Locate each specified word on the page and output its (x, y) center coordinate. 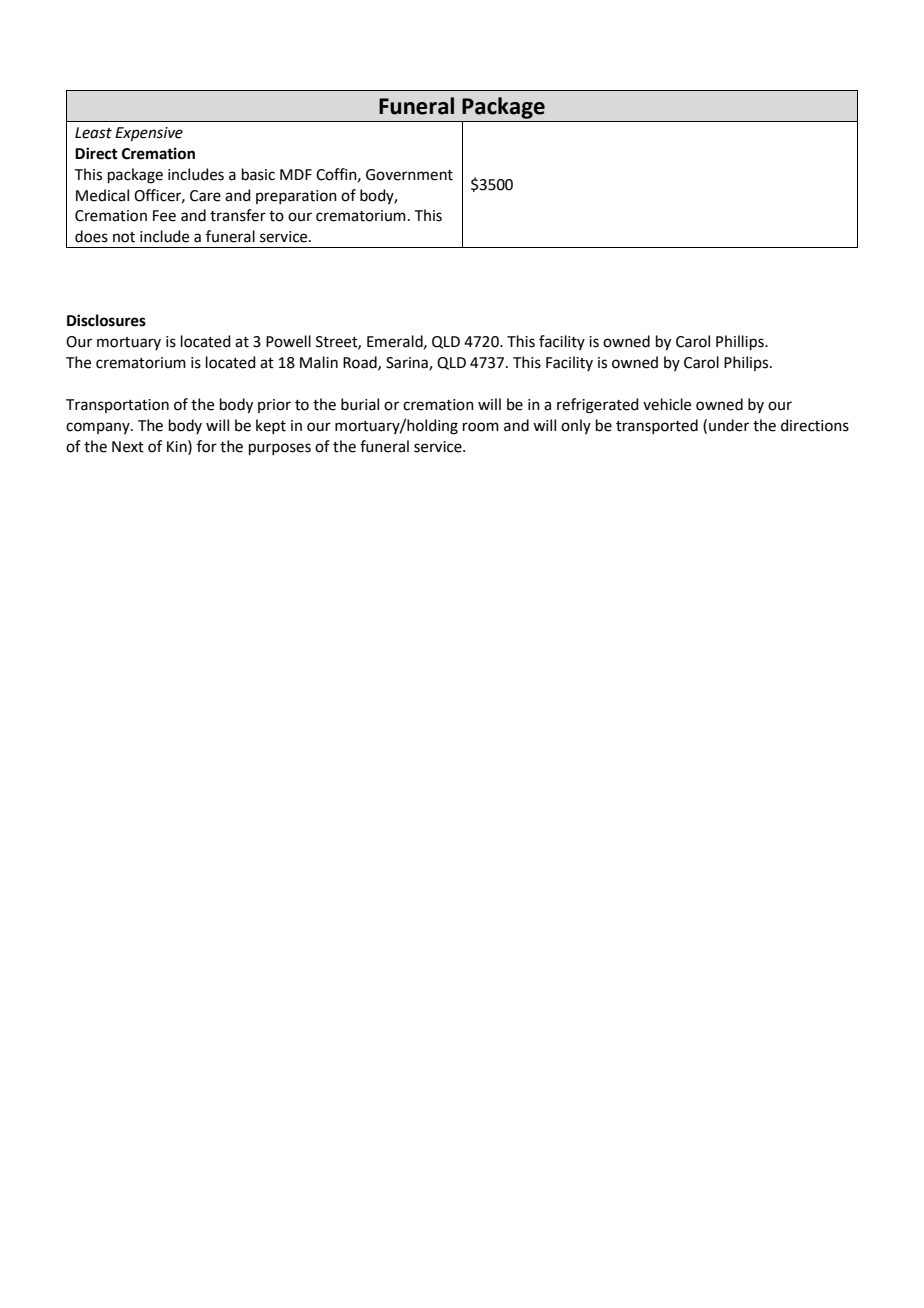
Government (409, 175)
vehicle (667, 404)
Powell (288, 341)
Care (205, 196)
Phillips (741, 342)
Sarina (408, 364)
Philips (747, 363)
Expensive (149, 134)
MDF (296, 174)
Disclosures (106, 320)
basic (258, 174)
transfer (238, 215)
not (124, 237)
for (207, 446)
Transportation (117, 406)
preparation (296, 197)
